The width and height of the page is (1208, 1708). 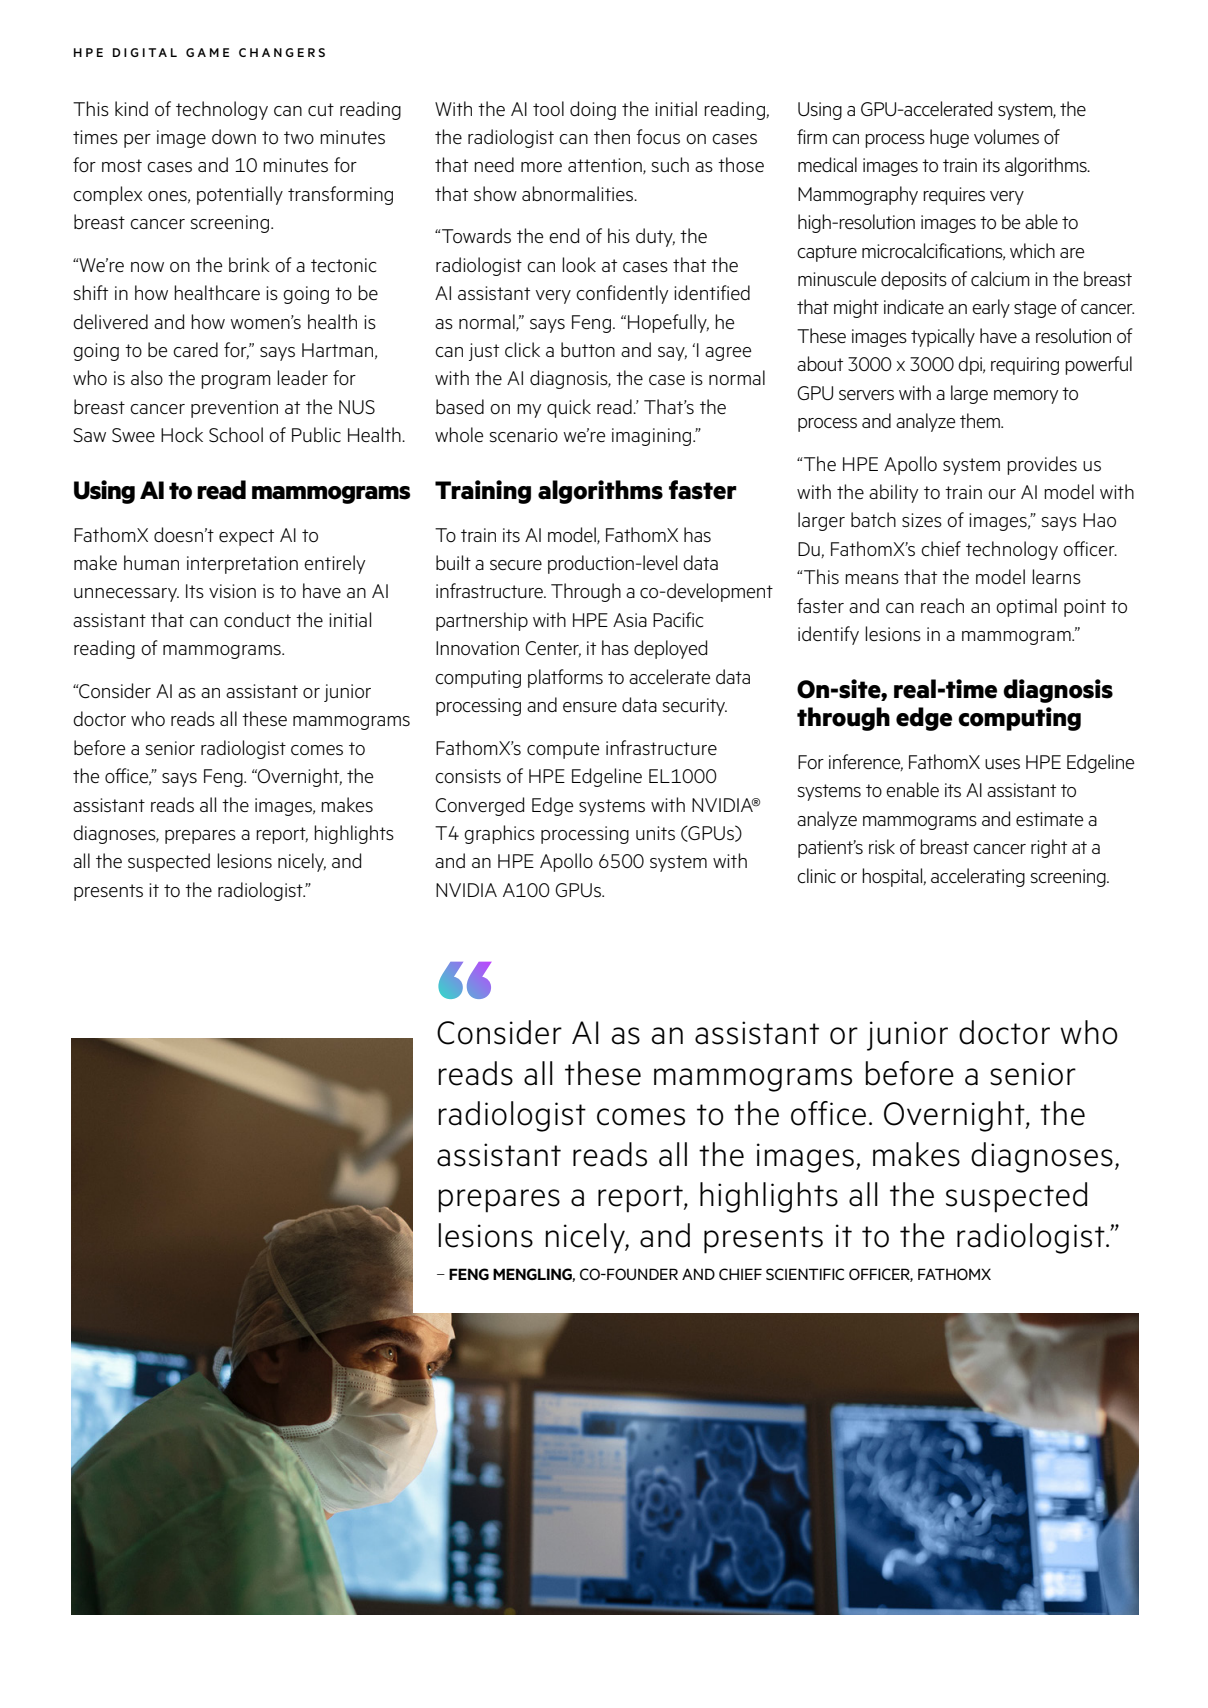 What do you see at coordinates (949, 138) in the page?
I see `huge` at bounding box center [949, 138].
